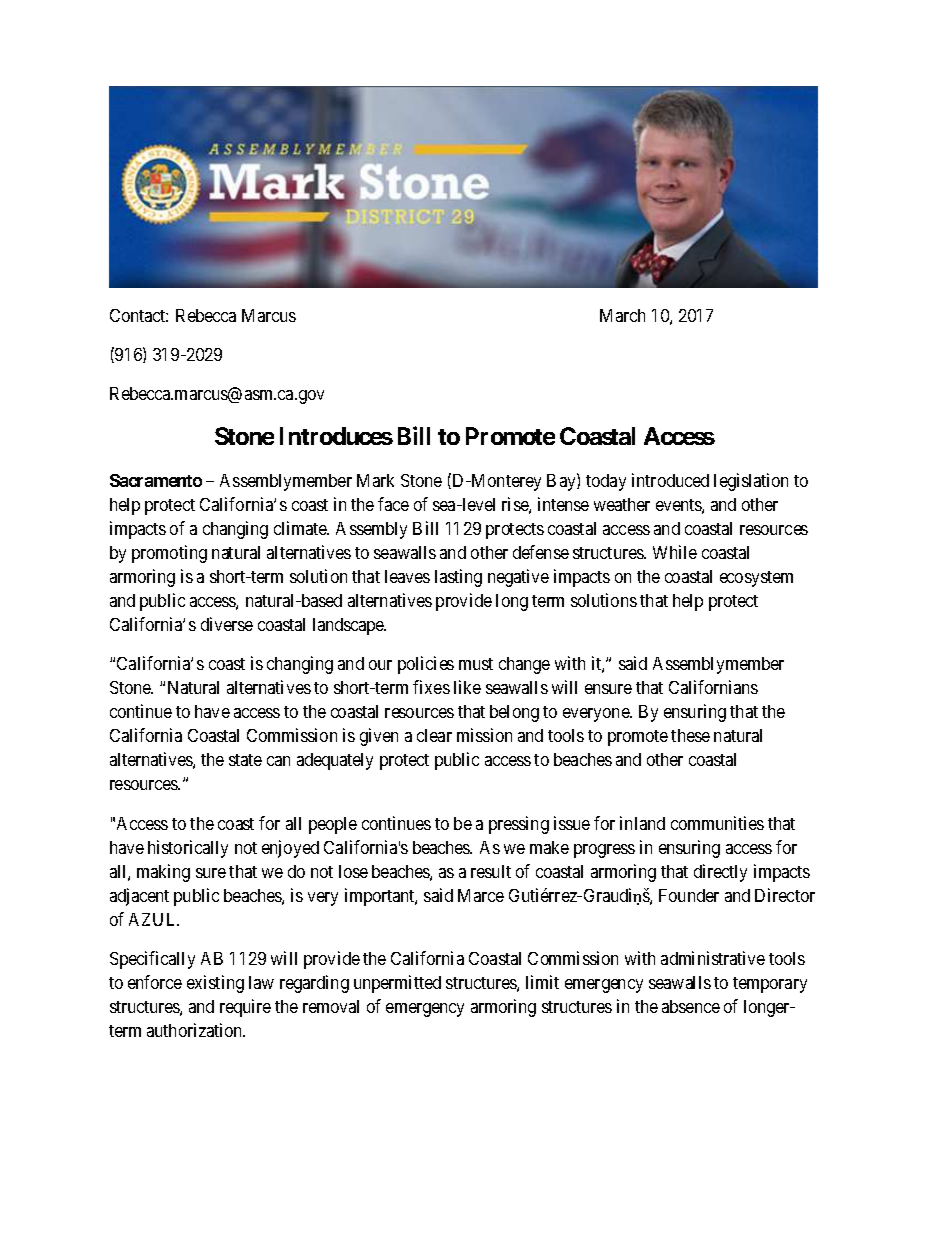 This screenshot has height=1233, width=952. I want to click on March, so click(622, 315).
